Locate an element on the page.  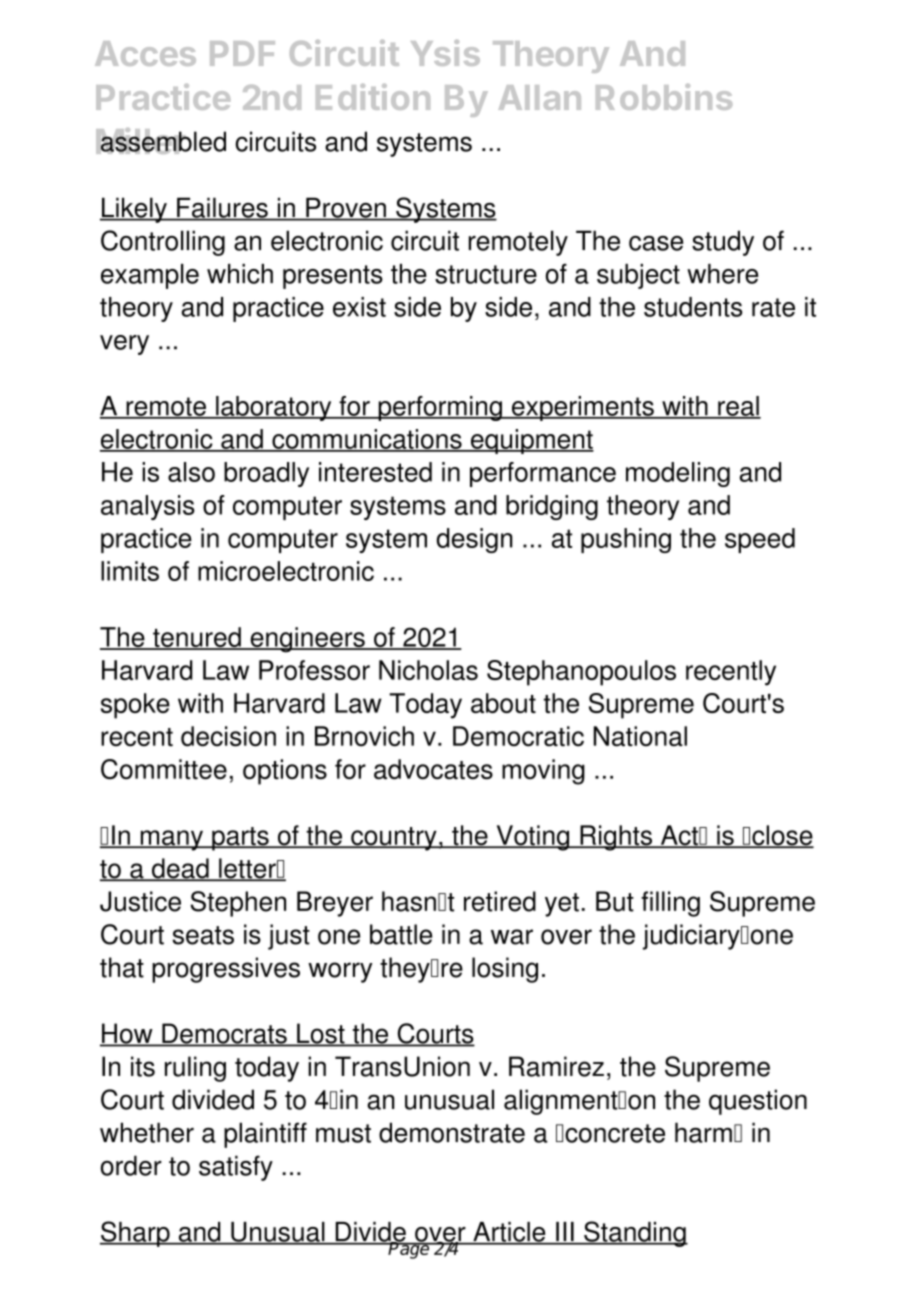
Edition is located at coordinates (373, 97).
